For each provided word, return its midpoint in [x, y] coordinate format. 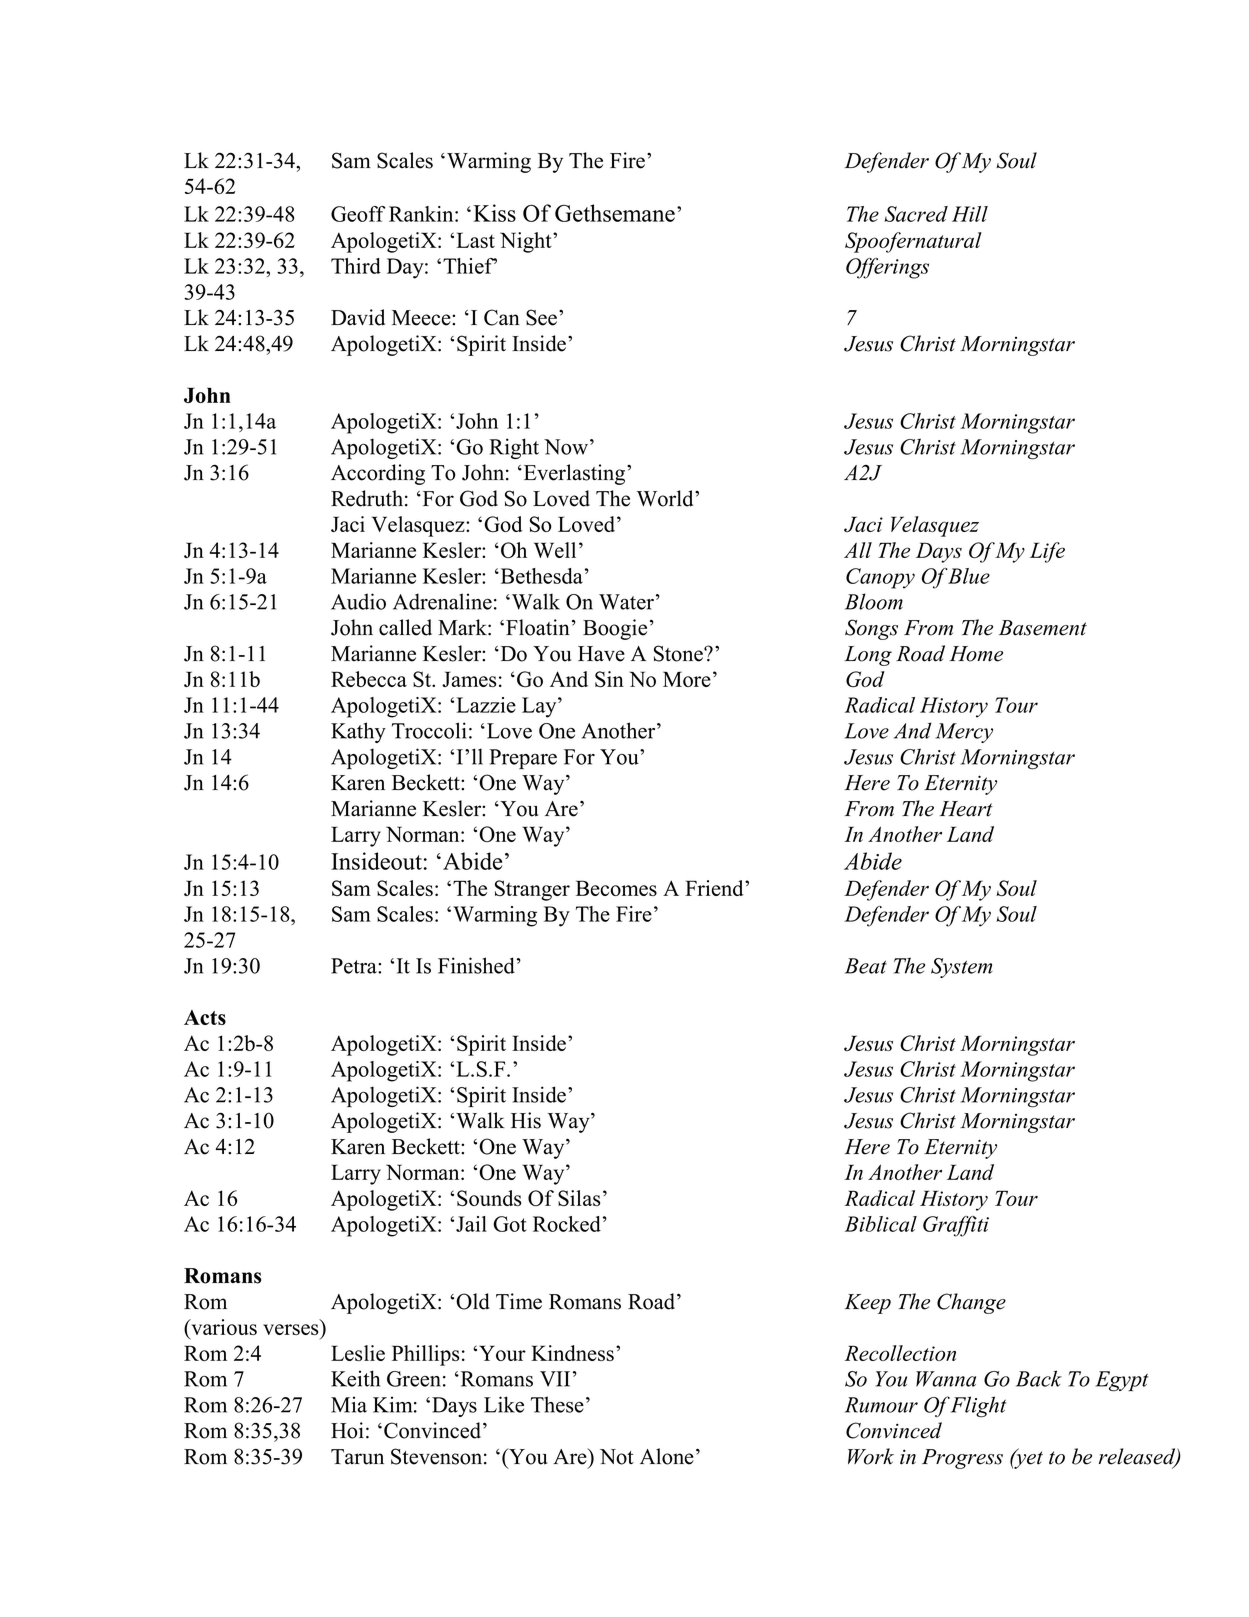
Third [356, 266]
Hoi [347, 1430]
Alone [667, 1456]
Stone [679, 653]
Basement [1043, 628]
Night [527, 242]
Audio [358, 601]
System [962, 968]
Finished [476, 965]
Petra [355, 966]
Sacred [916, 214]
